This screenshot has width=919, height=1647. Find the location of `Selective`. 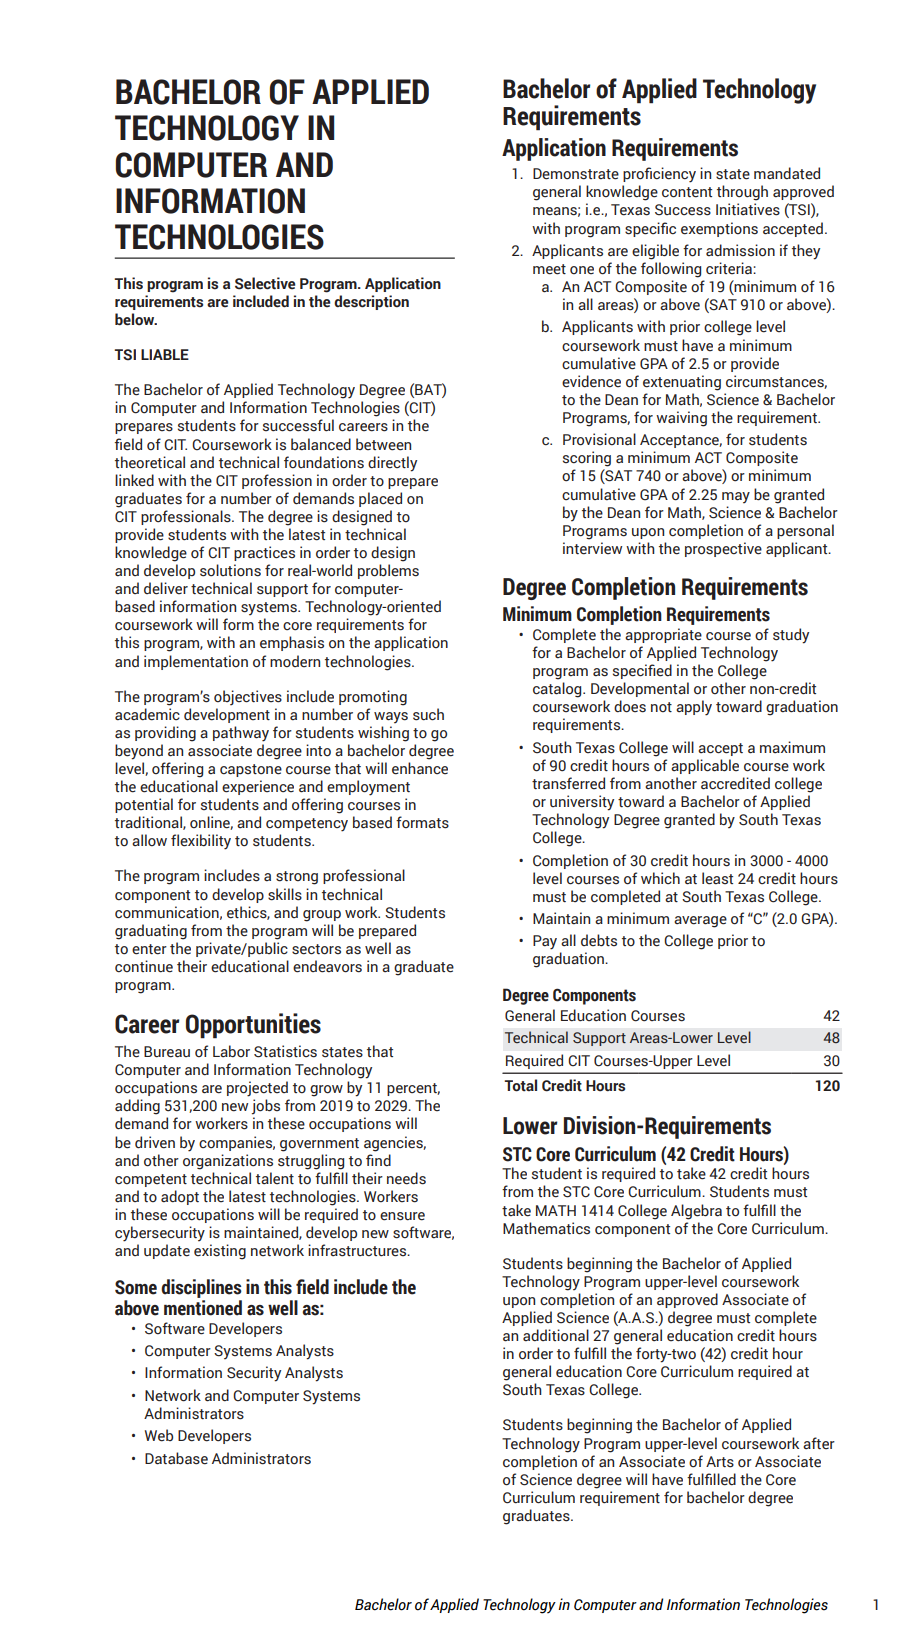

Selective is located at coordinates (265, 283).
